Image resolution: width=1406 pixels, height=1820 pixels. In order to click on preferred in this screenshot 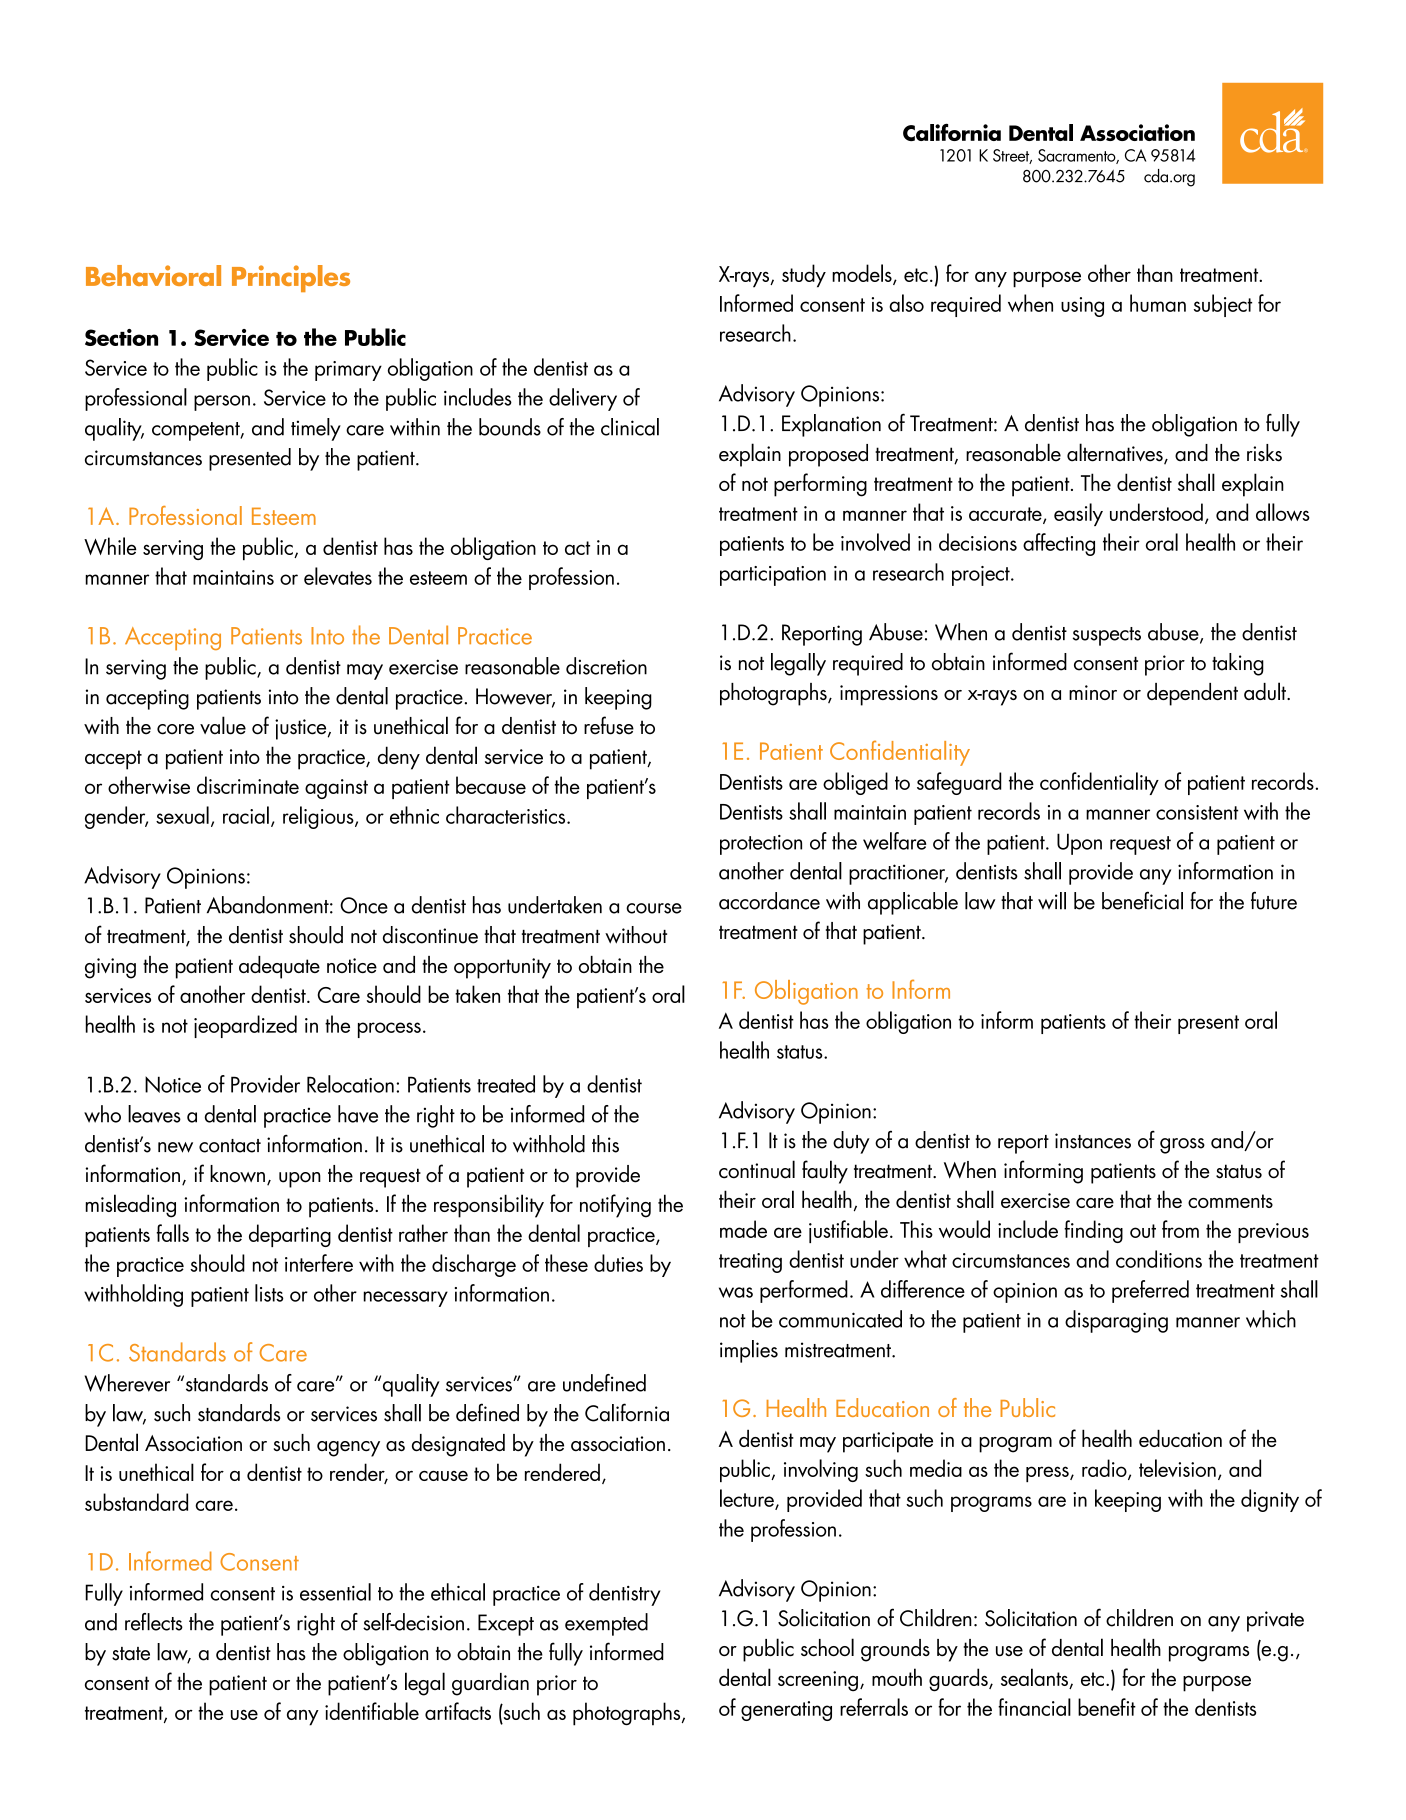, I will do `click(1150, 1291)`.
